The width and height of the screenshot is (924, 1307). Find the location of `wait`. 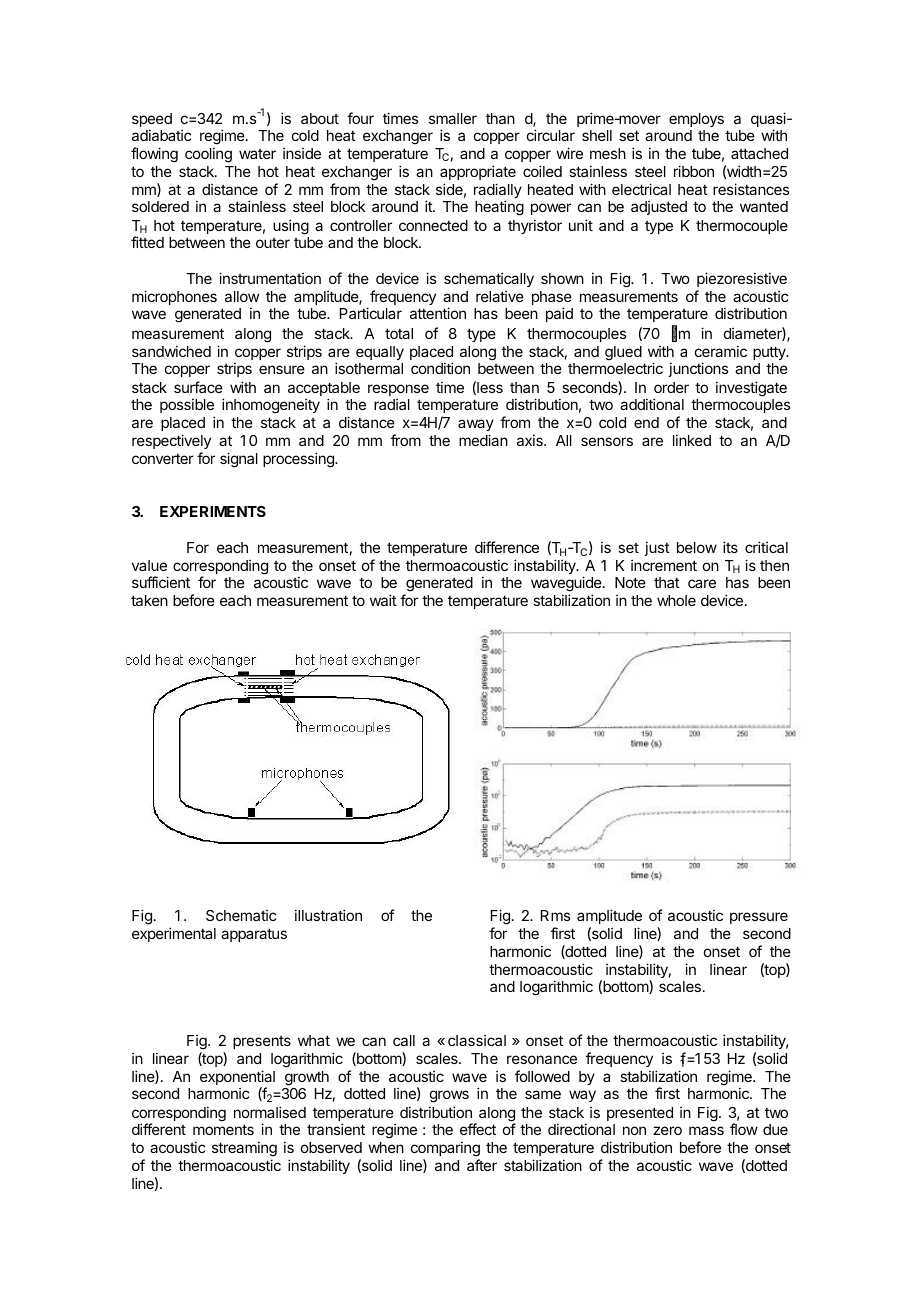

wait is located at coordinates (383, 600).
